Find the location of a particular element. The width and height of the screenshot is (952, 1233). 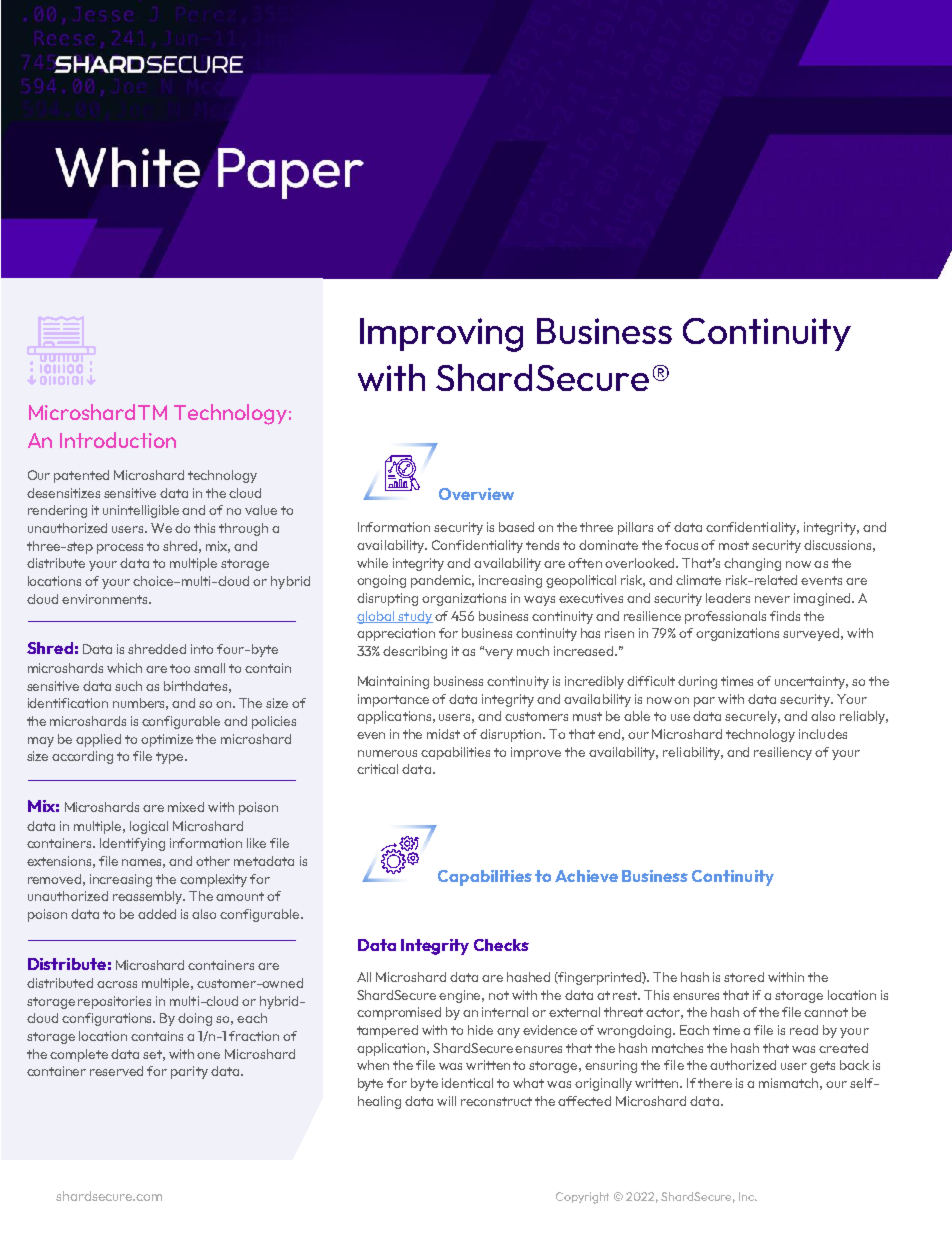

Introduction is located at coordinates (118, 440).
